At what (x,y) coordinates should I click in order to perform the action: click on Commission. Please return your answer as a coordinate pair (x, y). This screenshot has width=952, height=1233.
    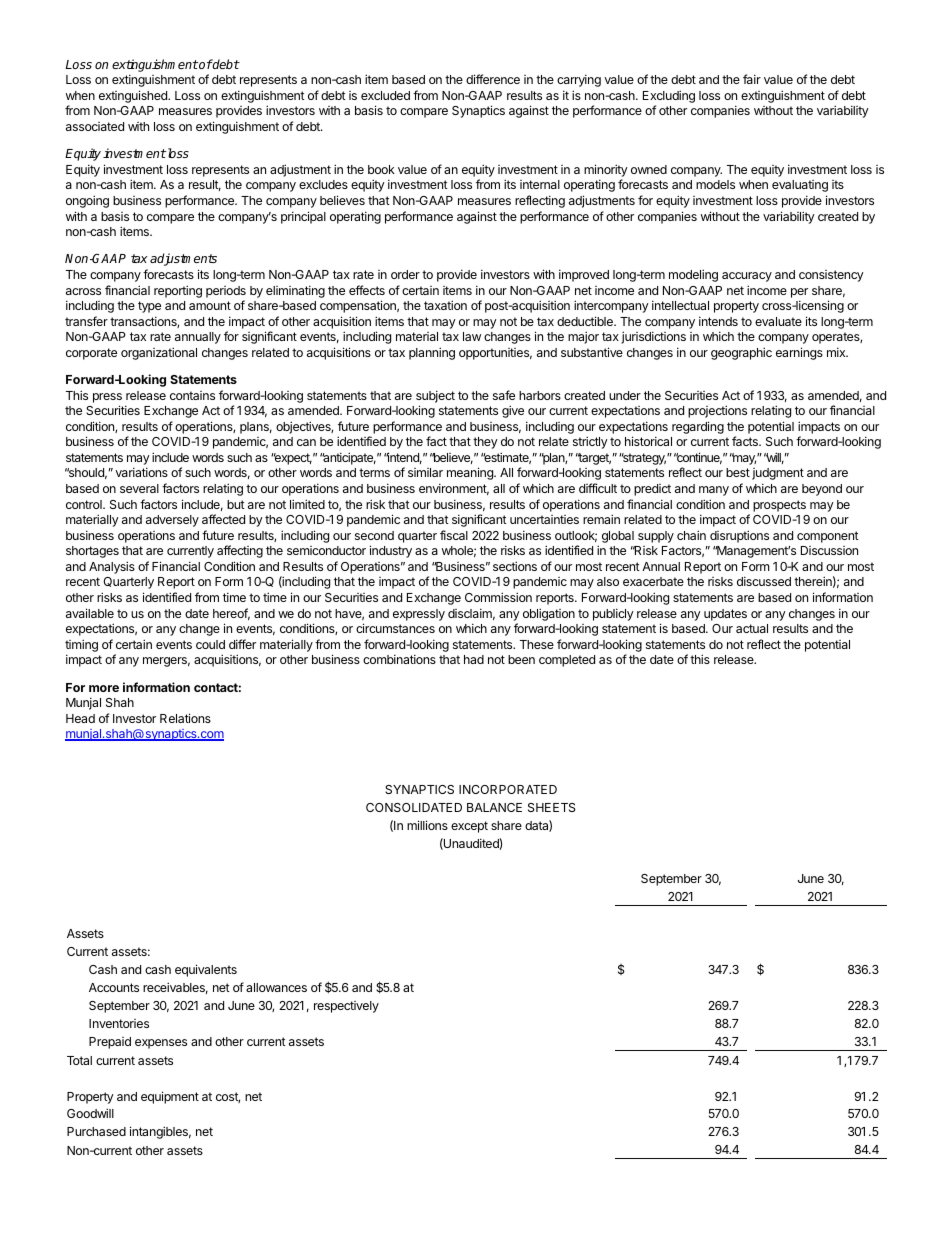
    Looking at the image, I should click on (498, 597).
